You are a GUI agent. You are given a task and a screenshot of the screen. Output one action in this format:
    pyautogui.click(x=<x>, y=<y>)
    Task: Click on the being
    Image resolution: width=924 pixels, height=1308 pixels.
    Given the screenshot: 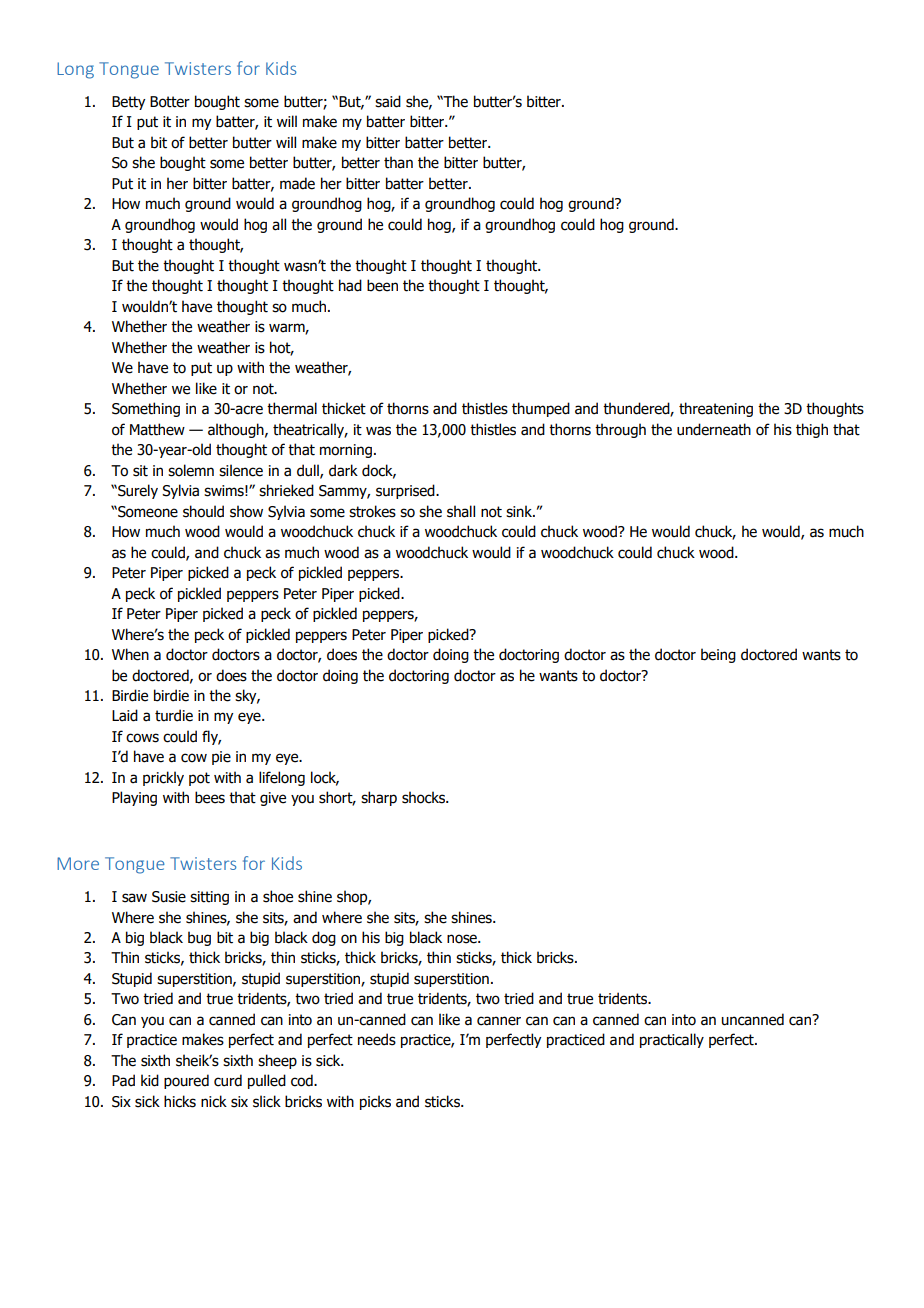 What is the action you would take?
    pyautogui.click(x=718, y=655)
